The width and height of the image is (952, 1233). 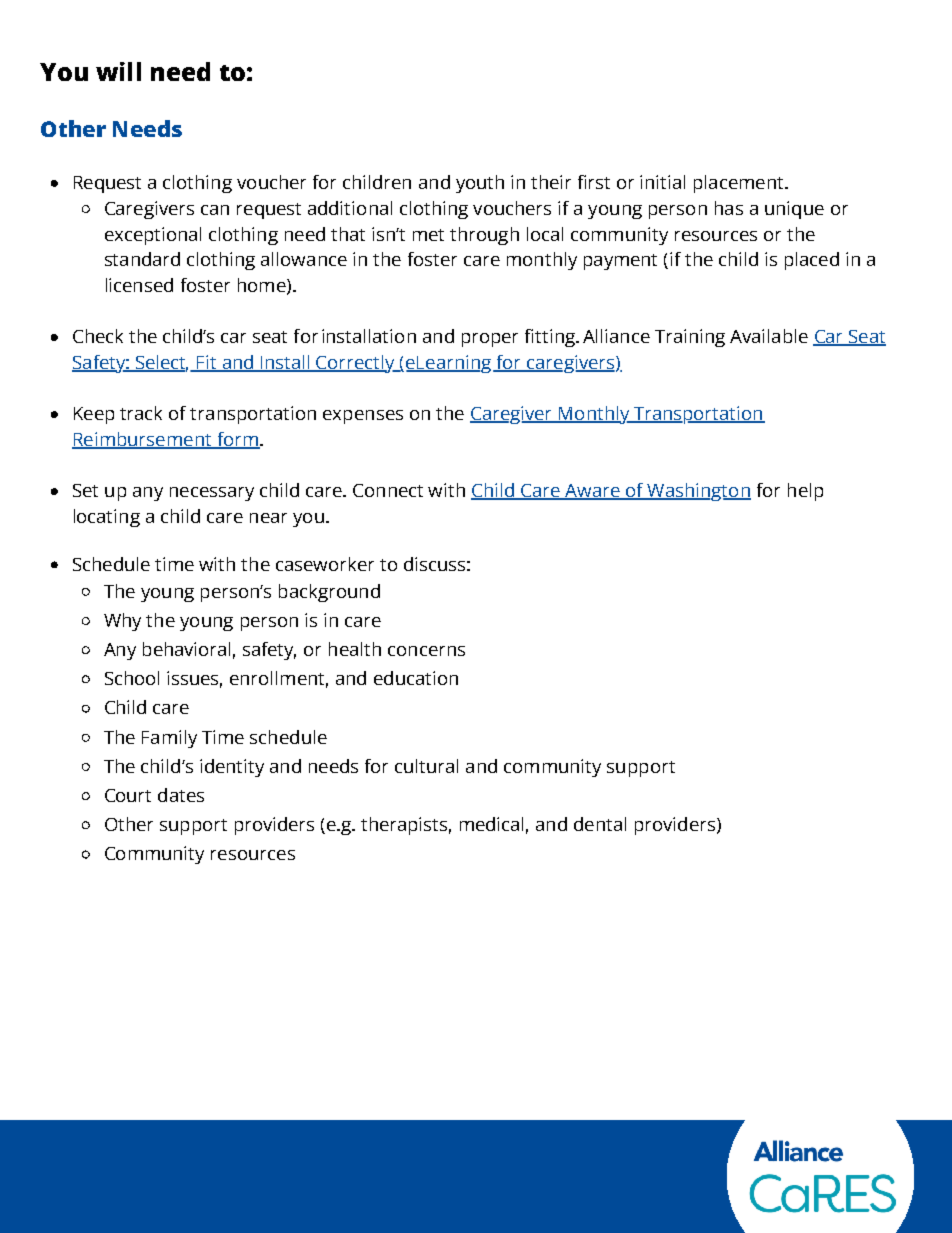 What do you see at coordinates (698, 492) in the image?
I see `Washington` at bounding box center [698, 492].
